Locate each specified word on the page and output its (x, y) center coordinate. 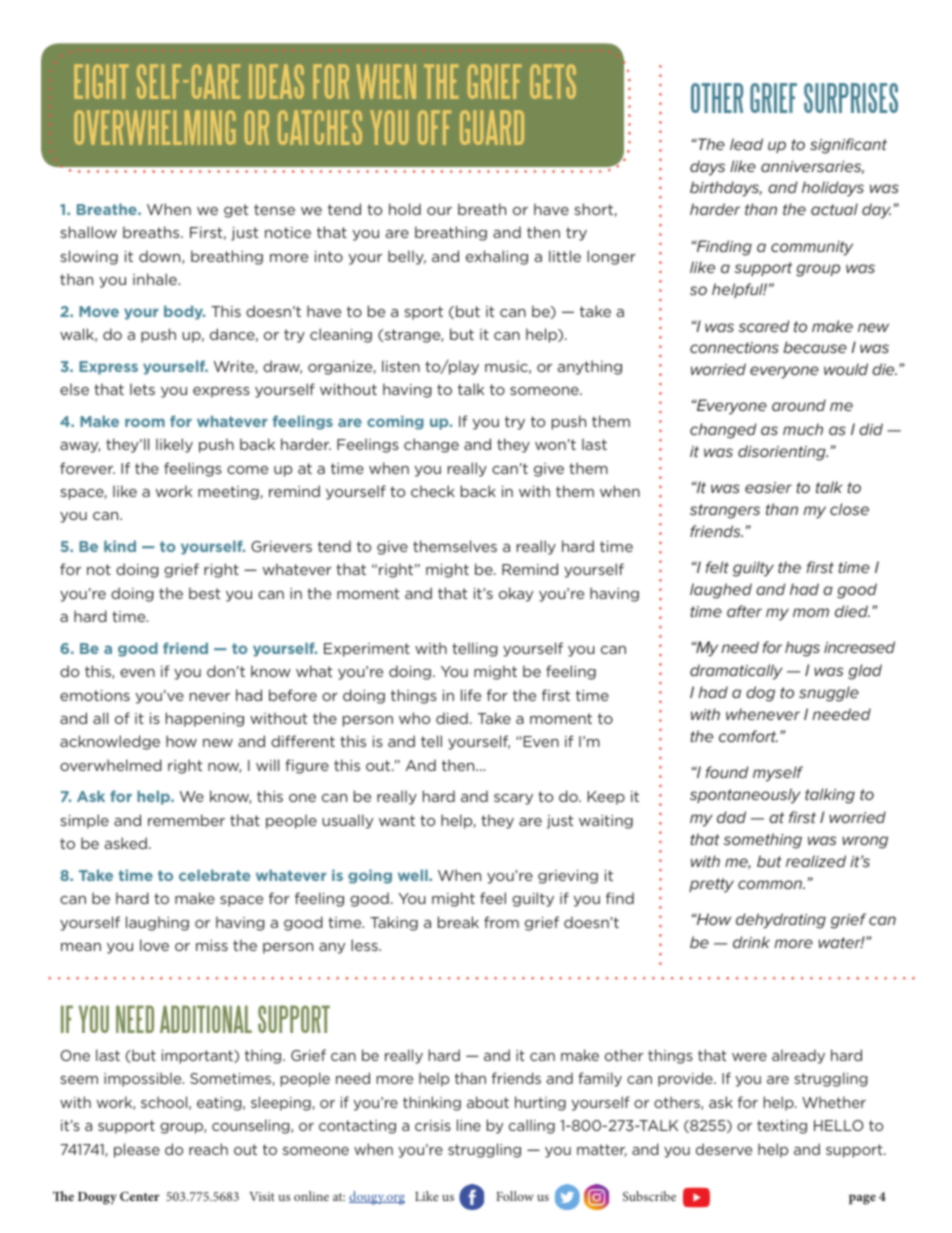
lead (746, 144)
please (137, 1150)
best (205, 593)
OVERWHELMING (155, 127)
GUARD (492, 127)
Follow (515, 1196)
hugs (802, 649)
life (471, 695)
